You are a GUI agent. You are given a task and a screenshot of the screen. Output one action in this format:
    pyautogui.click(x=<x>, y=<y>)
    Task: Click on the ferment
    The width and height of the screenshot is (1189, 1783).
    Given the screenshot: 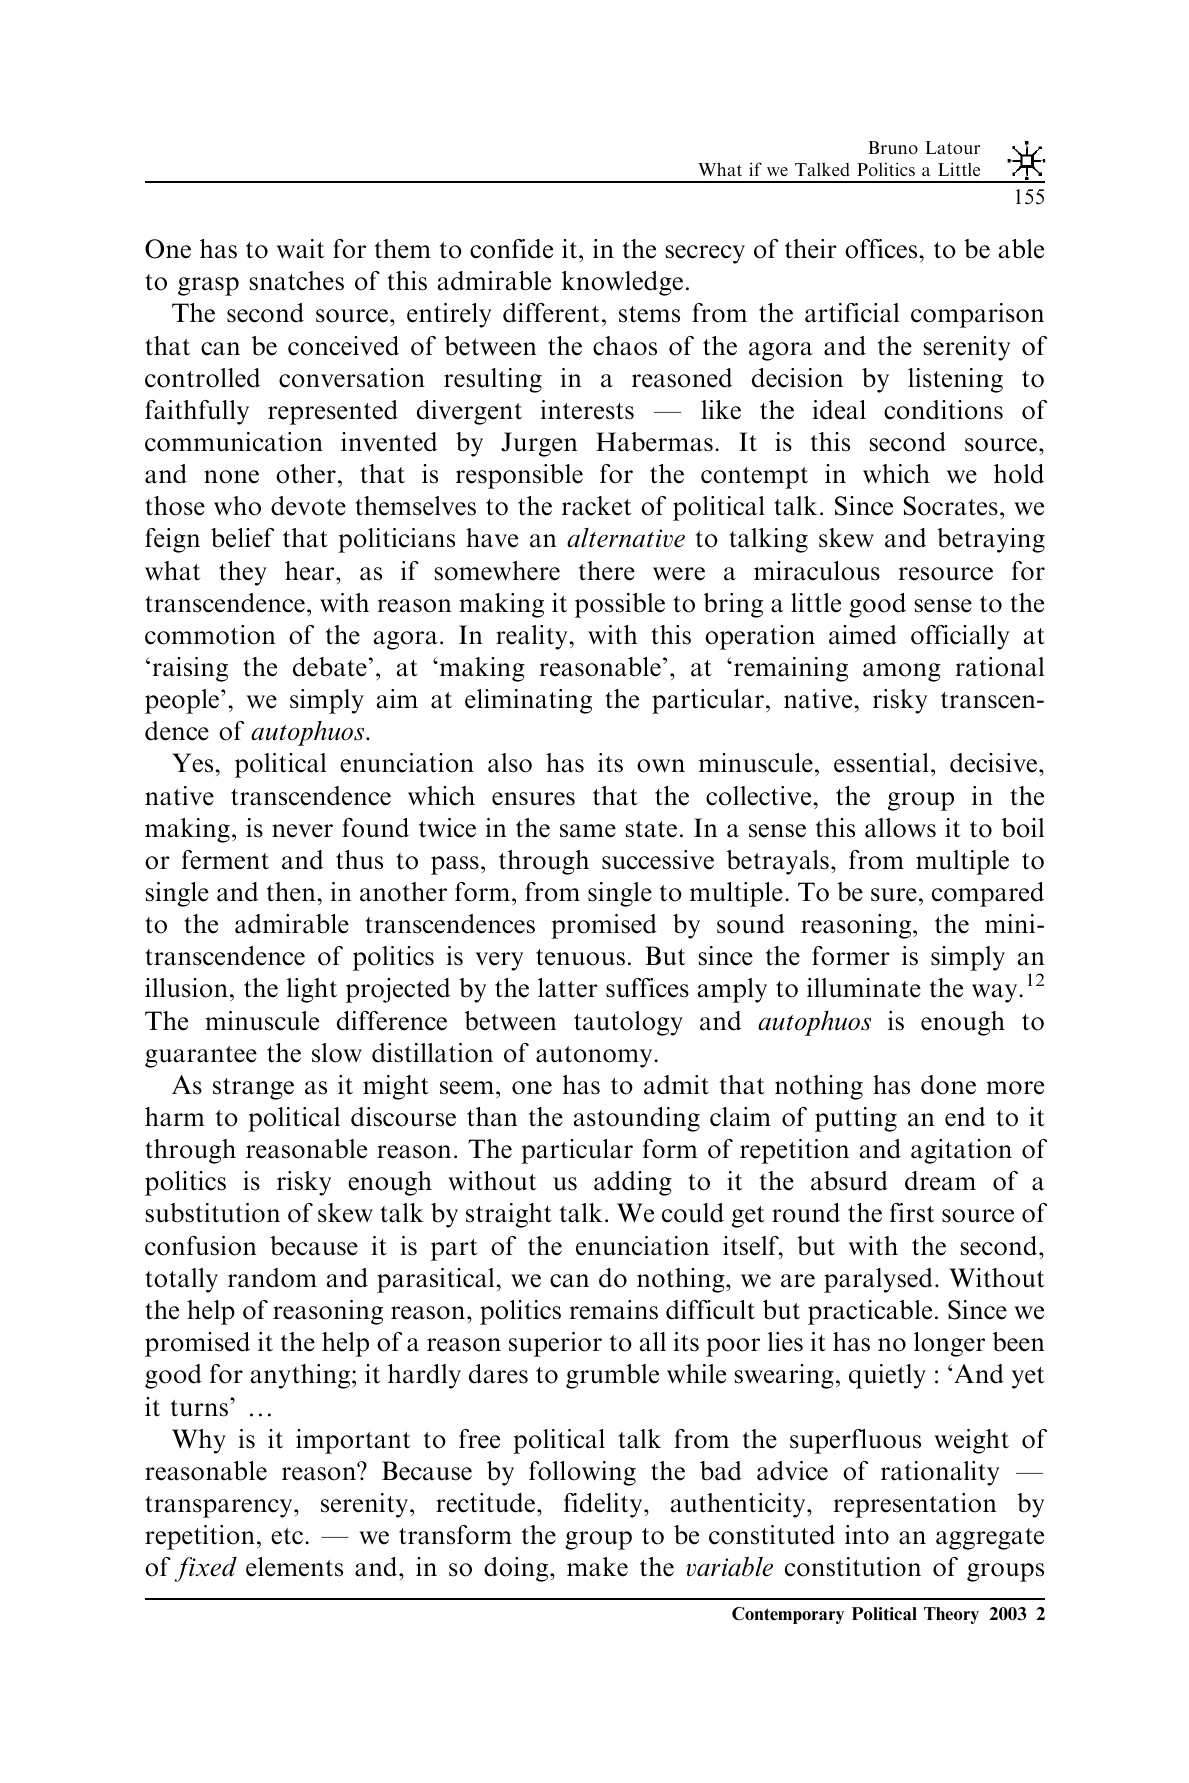 What is the action you would take?
    pyautogui.click(x=225, y=860)
